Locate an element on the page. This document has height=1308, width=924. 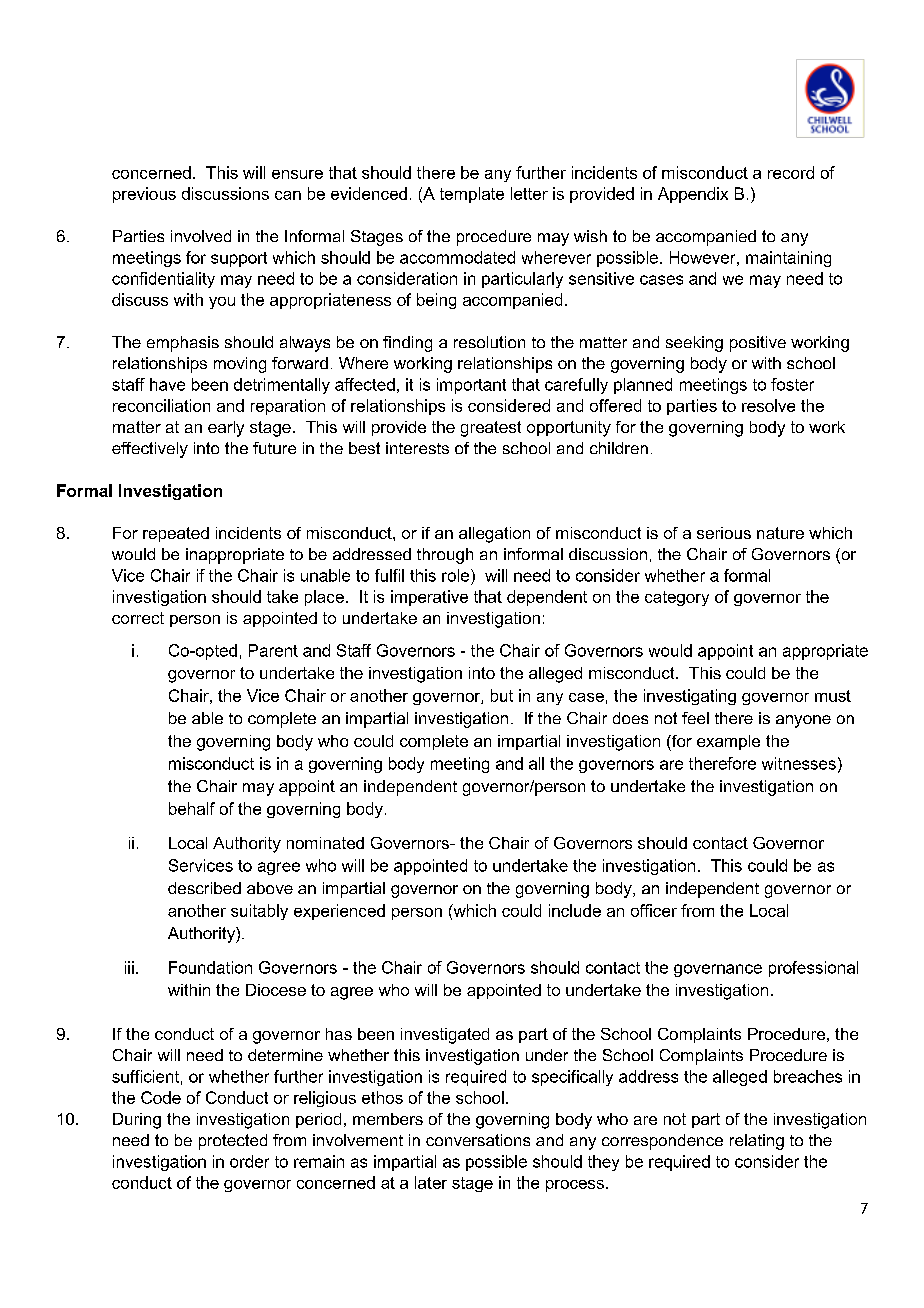
protected is located at coordinates (233, 1142).
